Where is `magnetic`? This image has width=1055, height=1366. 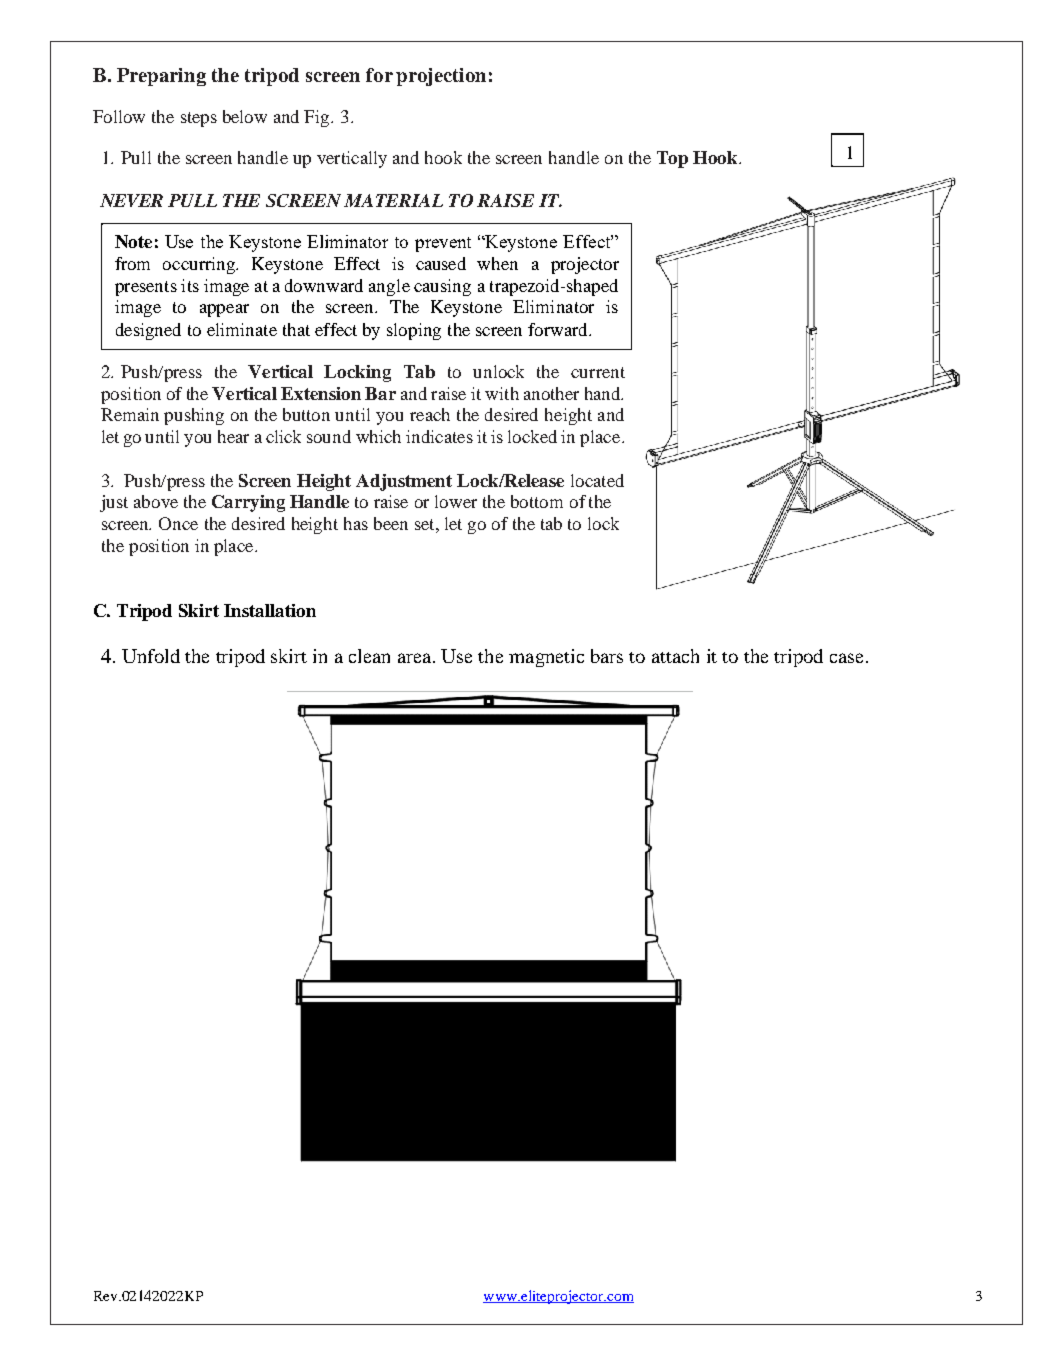 magnetic is located at coordinates (546, 658).
